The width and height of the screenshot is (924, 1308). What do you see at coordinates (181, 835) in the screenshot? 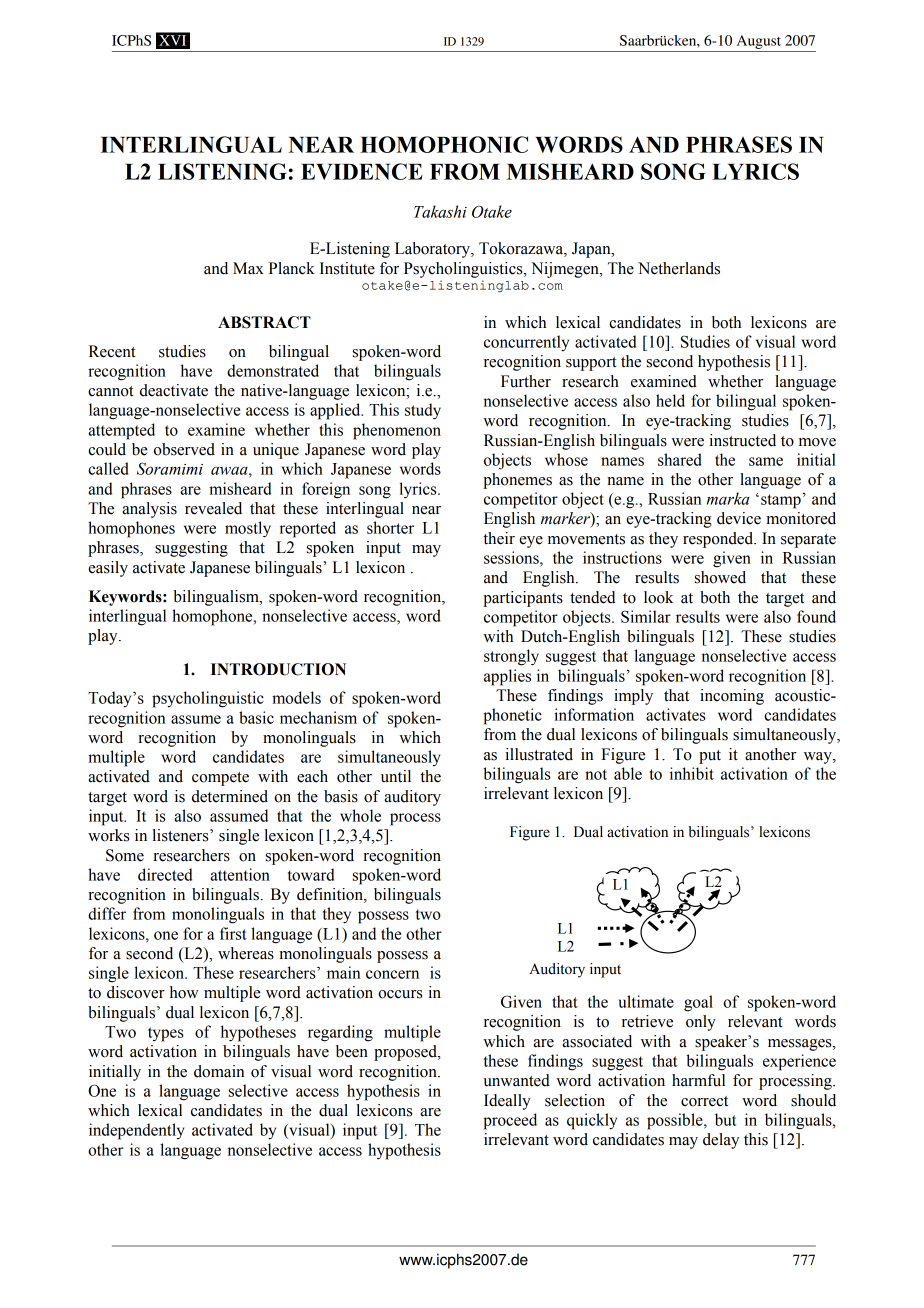
I see `listeners` at bounding box center [181, 835].
